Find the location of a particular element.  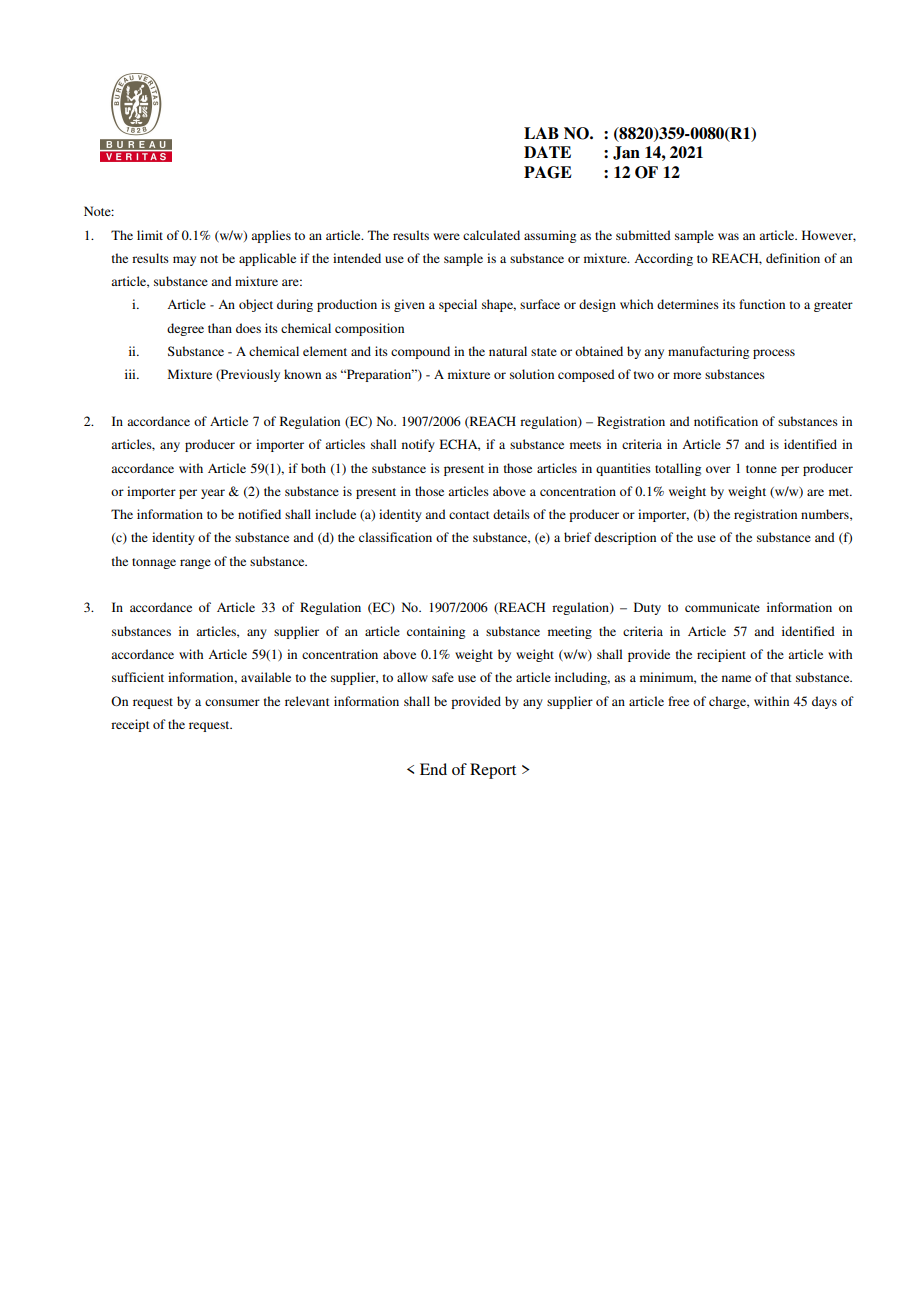

receipt is located at coordinates (130, 725).
